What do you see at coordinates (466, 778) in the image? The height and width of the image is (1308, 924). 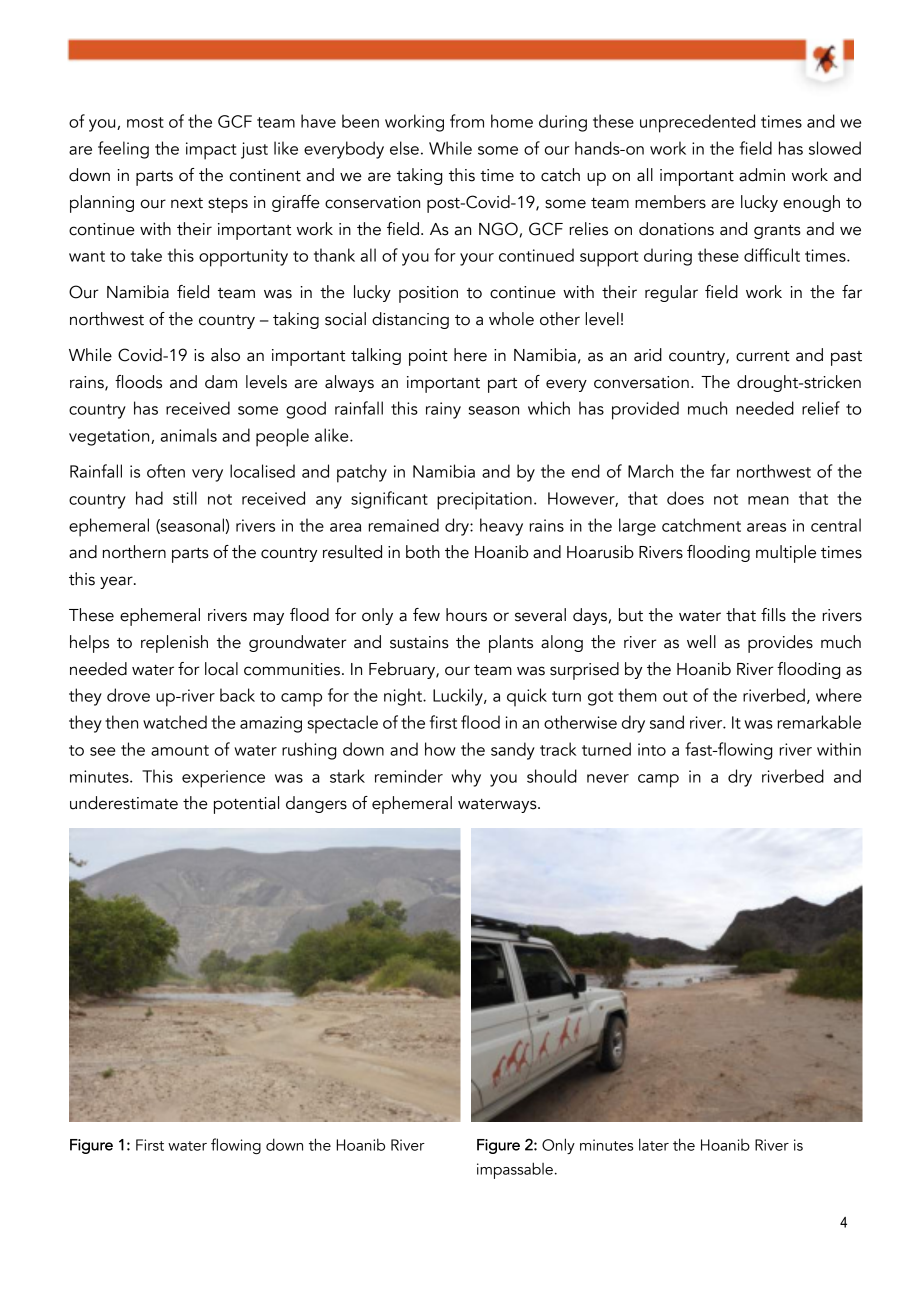 I see `why` at bounding box center [466, 778].
